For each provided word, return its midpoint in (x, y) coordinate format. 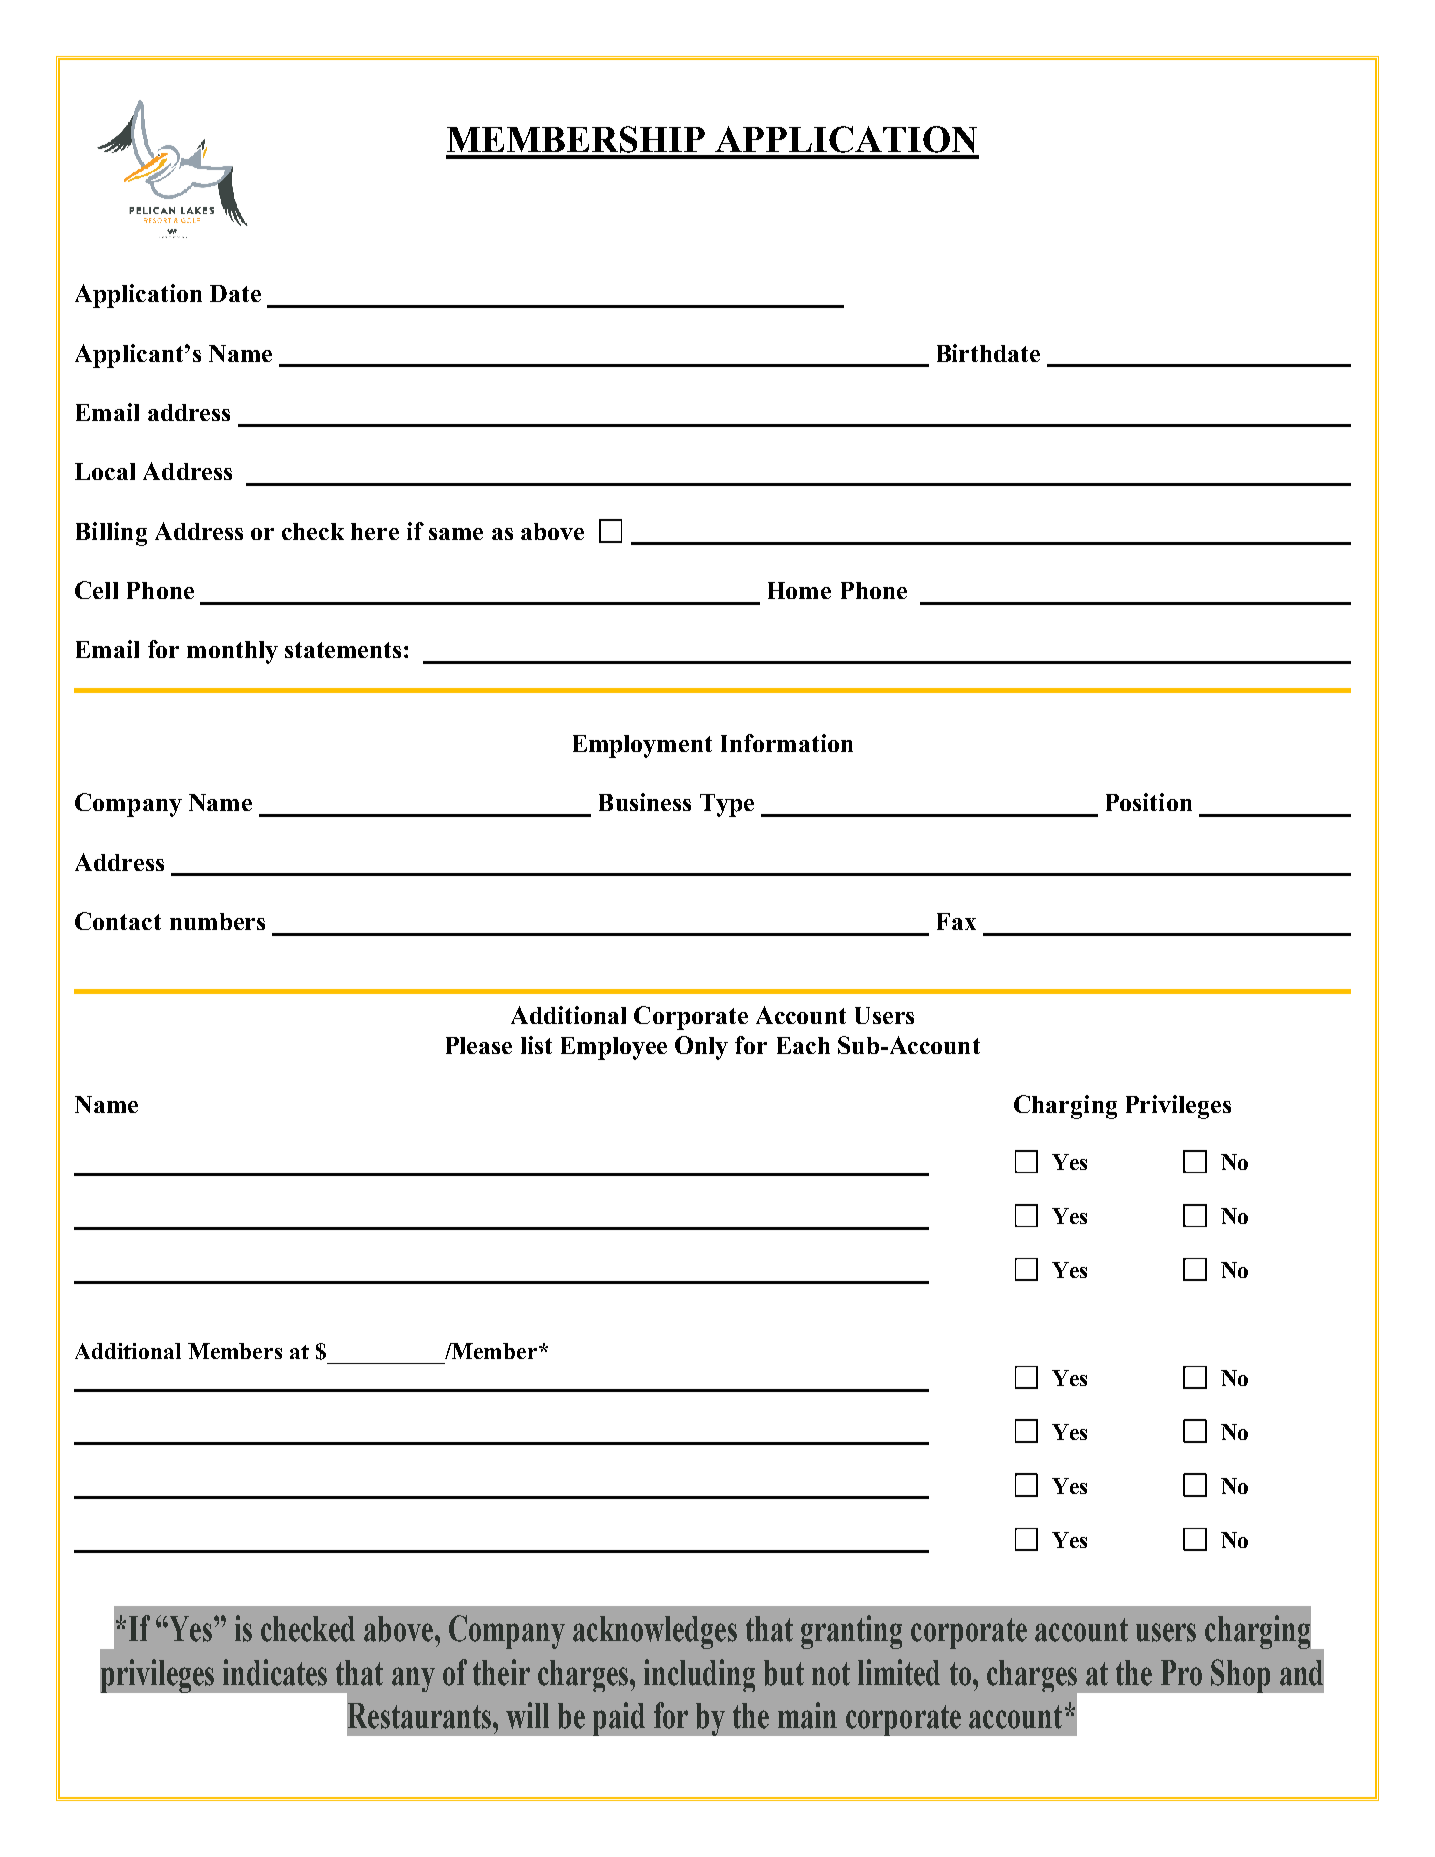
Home (799, 590)
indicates (275, 1672)
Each (803, 1045)
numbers (217, 921)
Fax (956, 921)
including (699, 1675)
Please (479, 1045)
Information (787, 743)
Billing (111, 534)
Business (645, 802)
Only (701, 1048)
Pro (1181, 1673)
